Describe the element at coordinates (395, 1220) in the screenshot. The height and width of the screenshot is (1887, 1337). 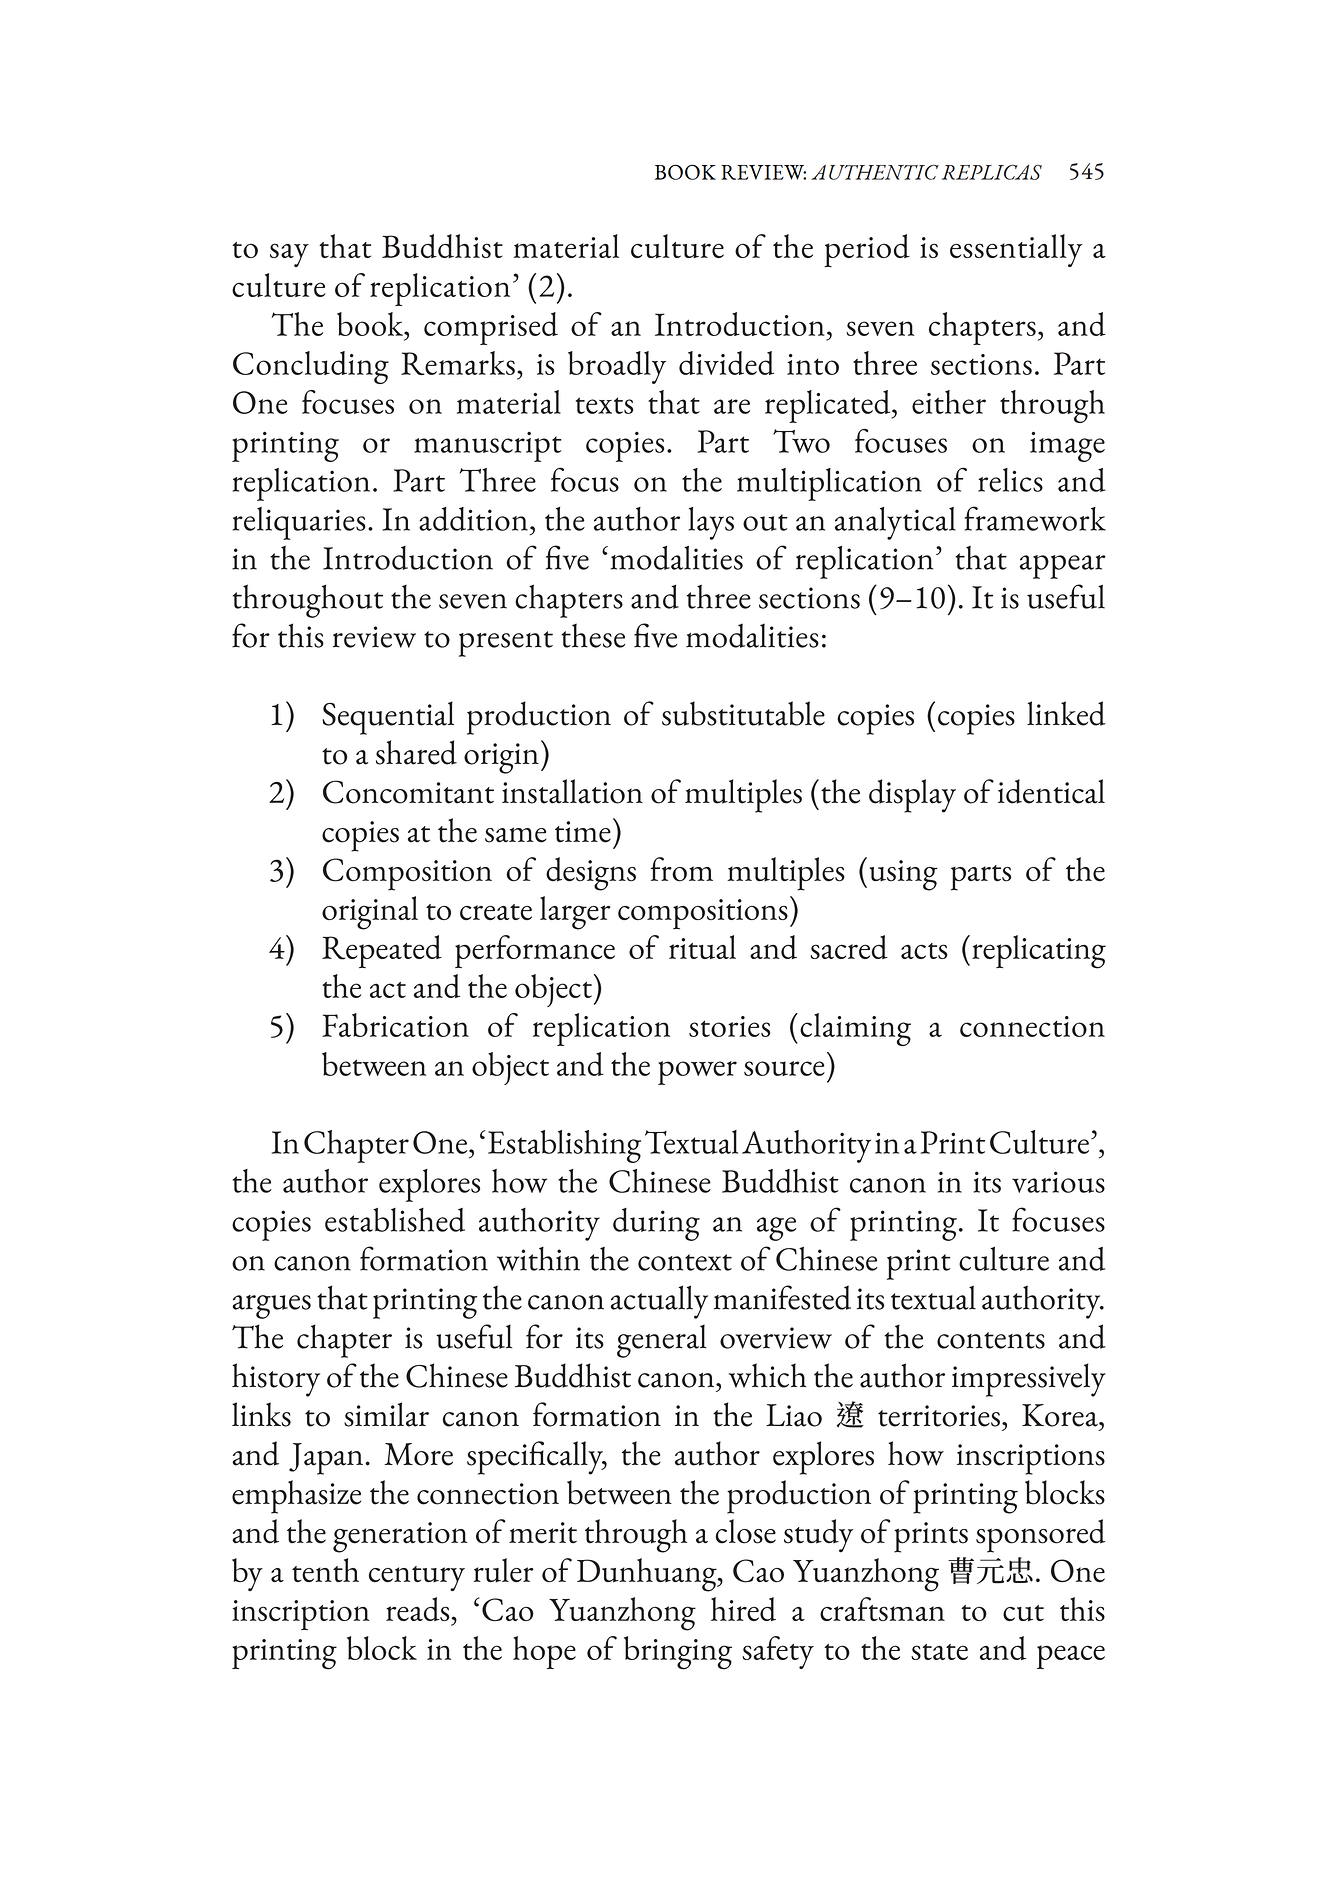
I see `established` at that location.
